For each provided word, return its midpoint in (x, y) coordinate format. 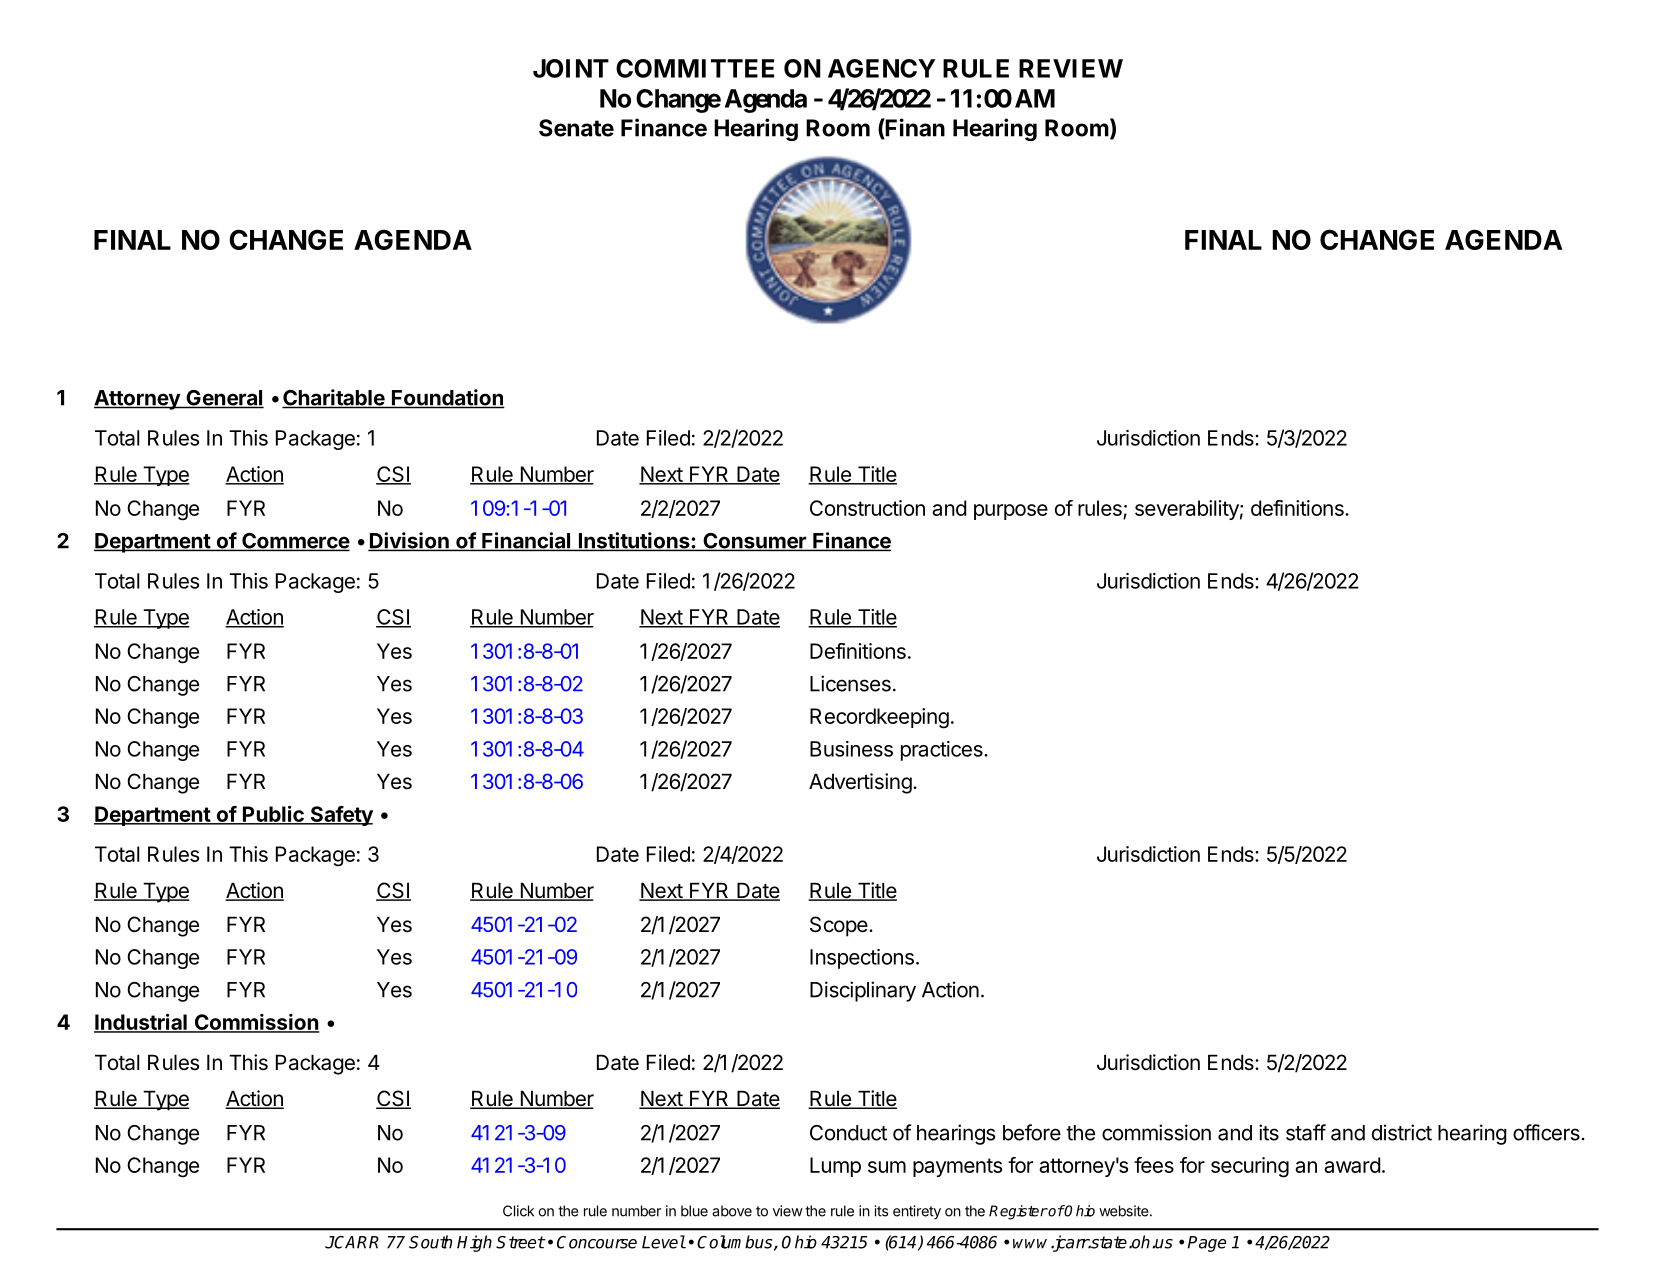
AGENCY (882, 68)
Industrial (141, 1023)
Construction (867, 508)
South (430, 1242)
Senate (576, 128)
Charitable (334, 398)
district (1402, 1132)
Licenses (850, 683)
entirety (917, 1212)
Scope (840, 926)
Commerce (295, 542)
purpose (1011, 512)
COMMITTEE (695, 68)
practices (943, 751)
